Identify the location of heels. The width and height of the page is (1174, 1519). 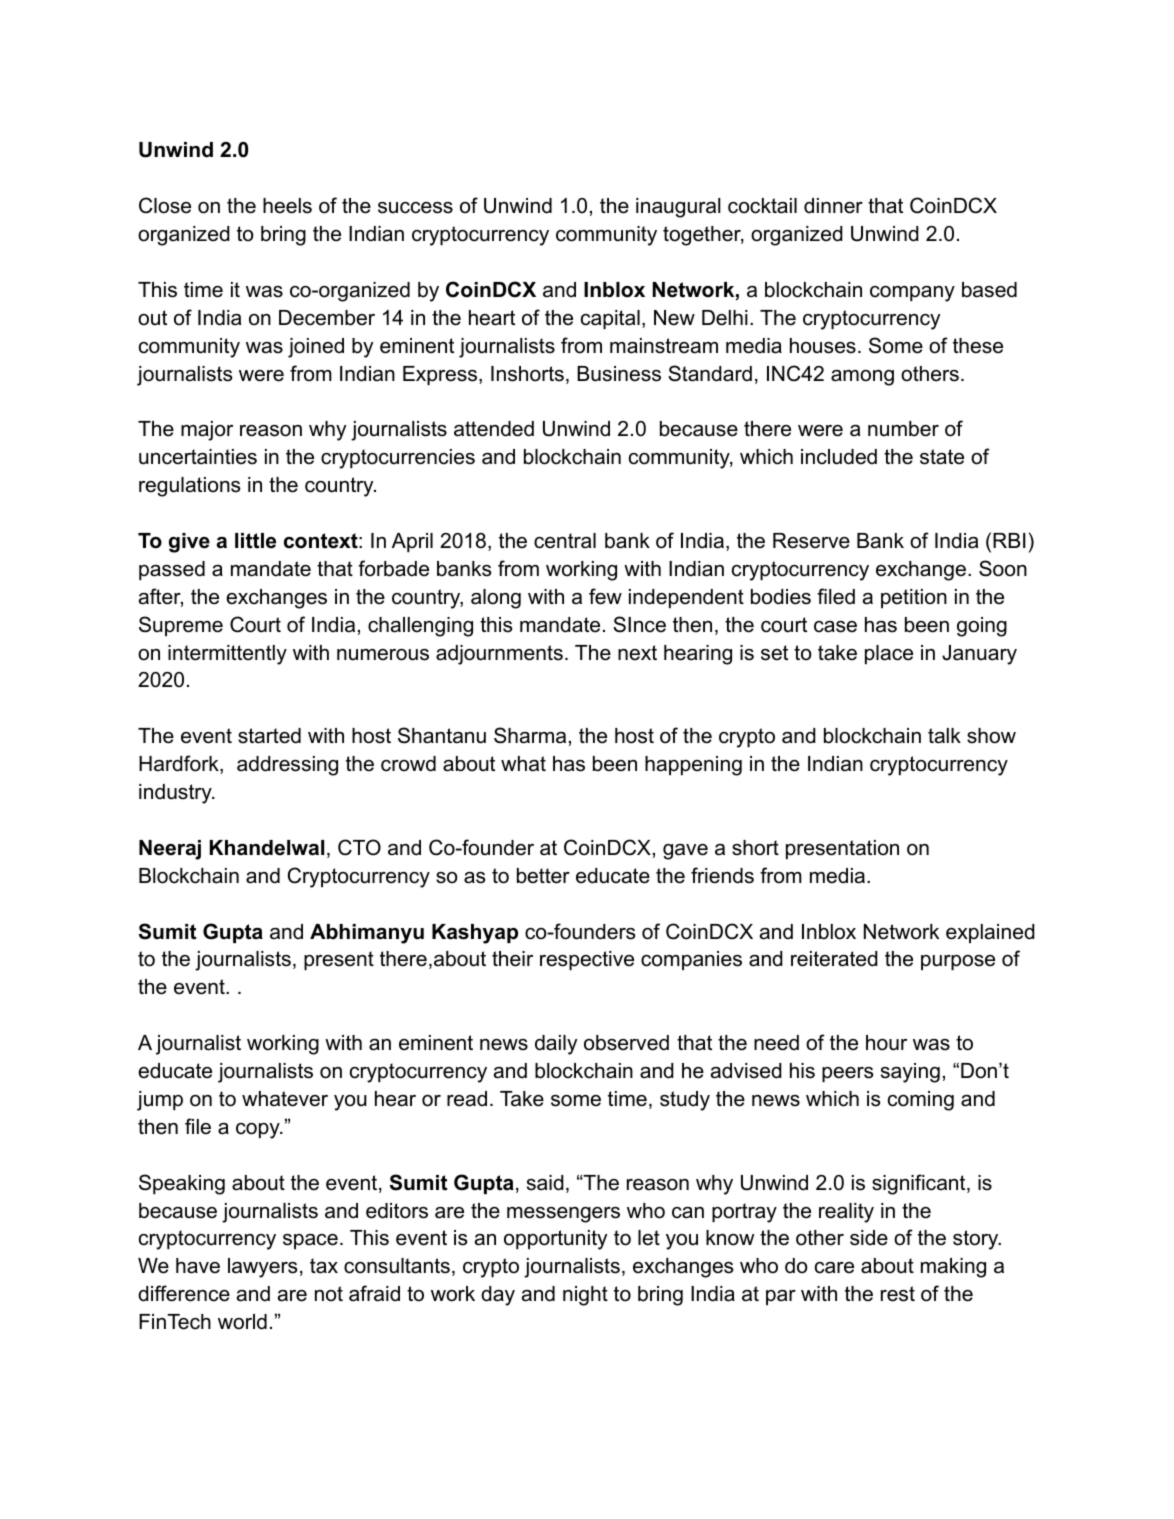
(287, 206).
